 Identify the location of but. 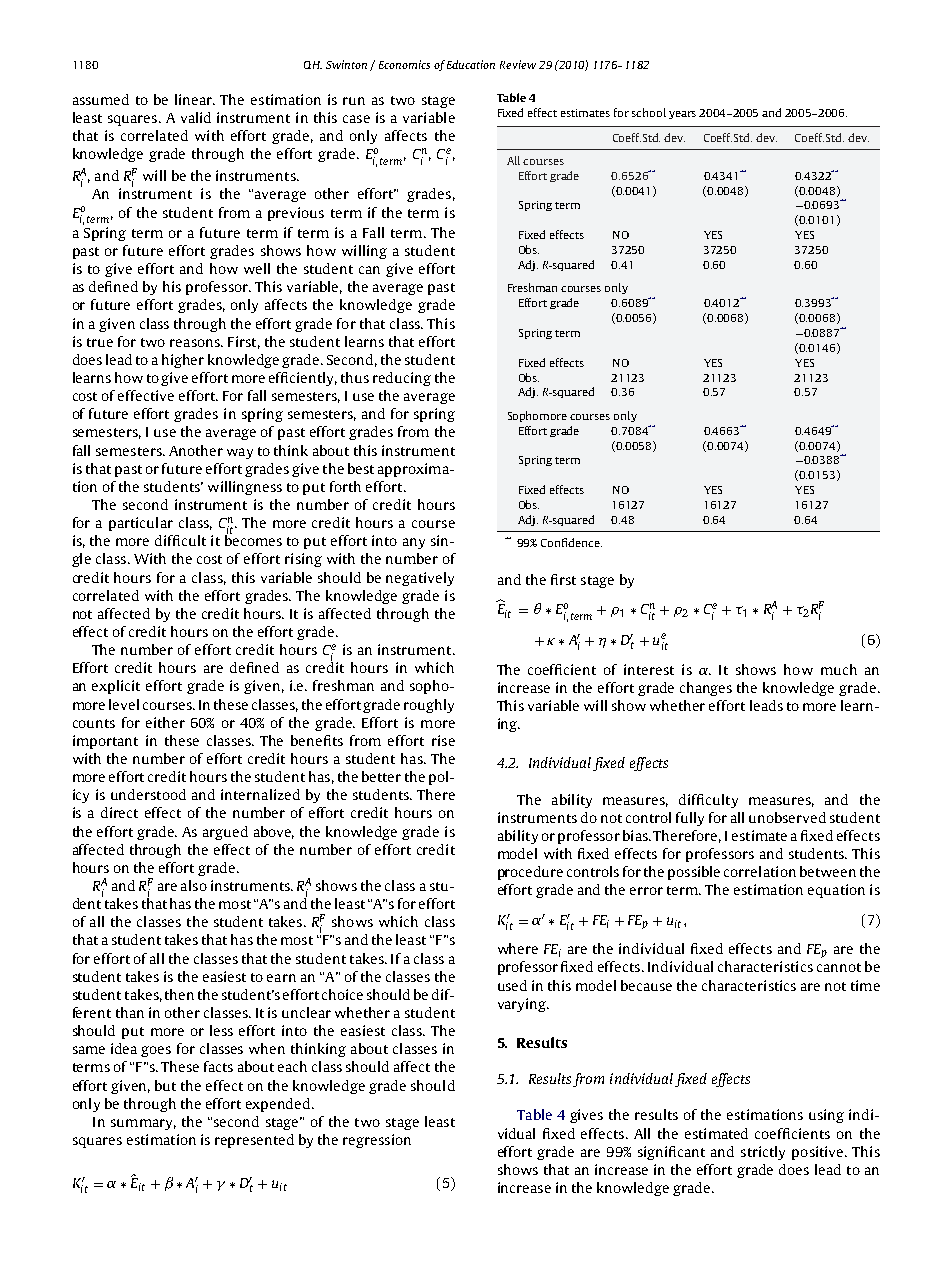
(165, 1085).
